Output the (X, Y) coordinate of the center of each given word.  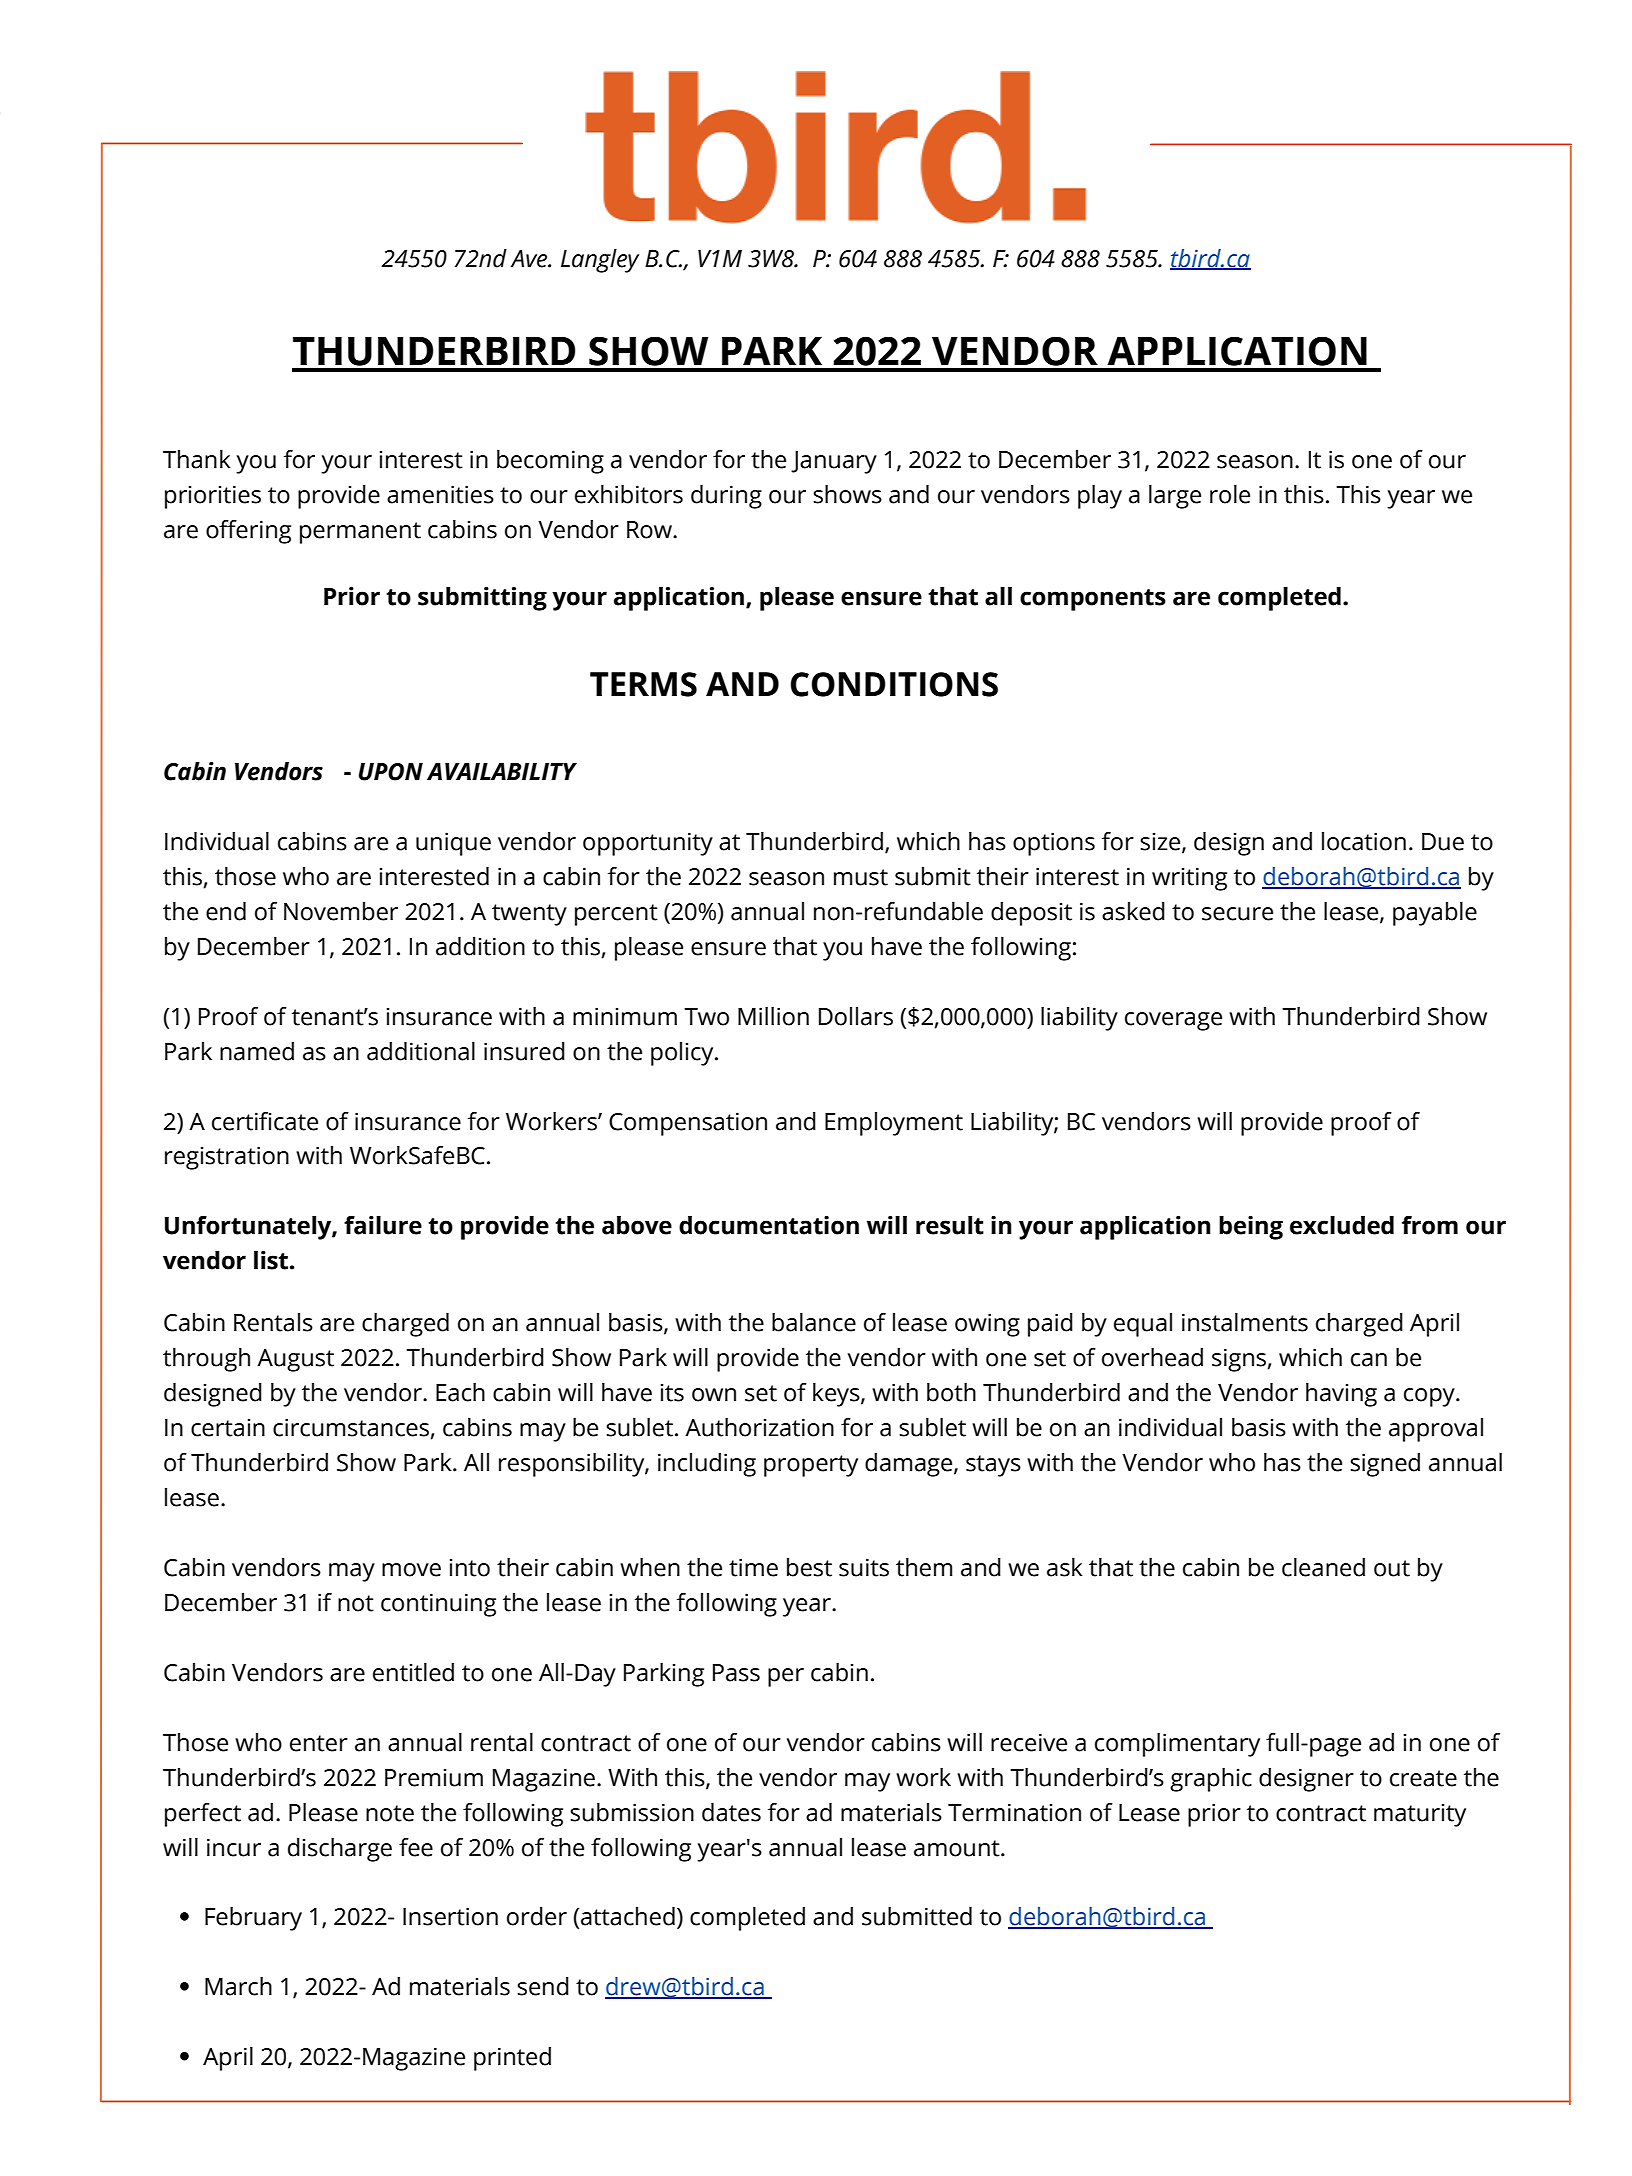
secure (1237, 914)
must (861, 877)
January (834, 462)
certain (228, 1428)
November (341, 911)
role (1230, 494)
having (1341, 1395)
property (811, 1466)
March (238, 1986)
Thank (197, 459)
